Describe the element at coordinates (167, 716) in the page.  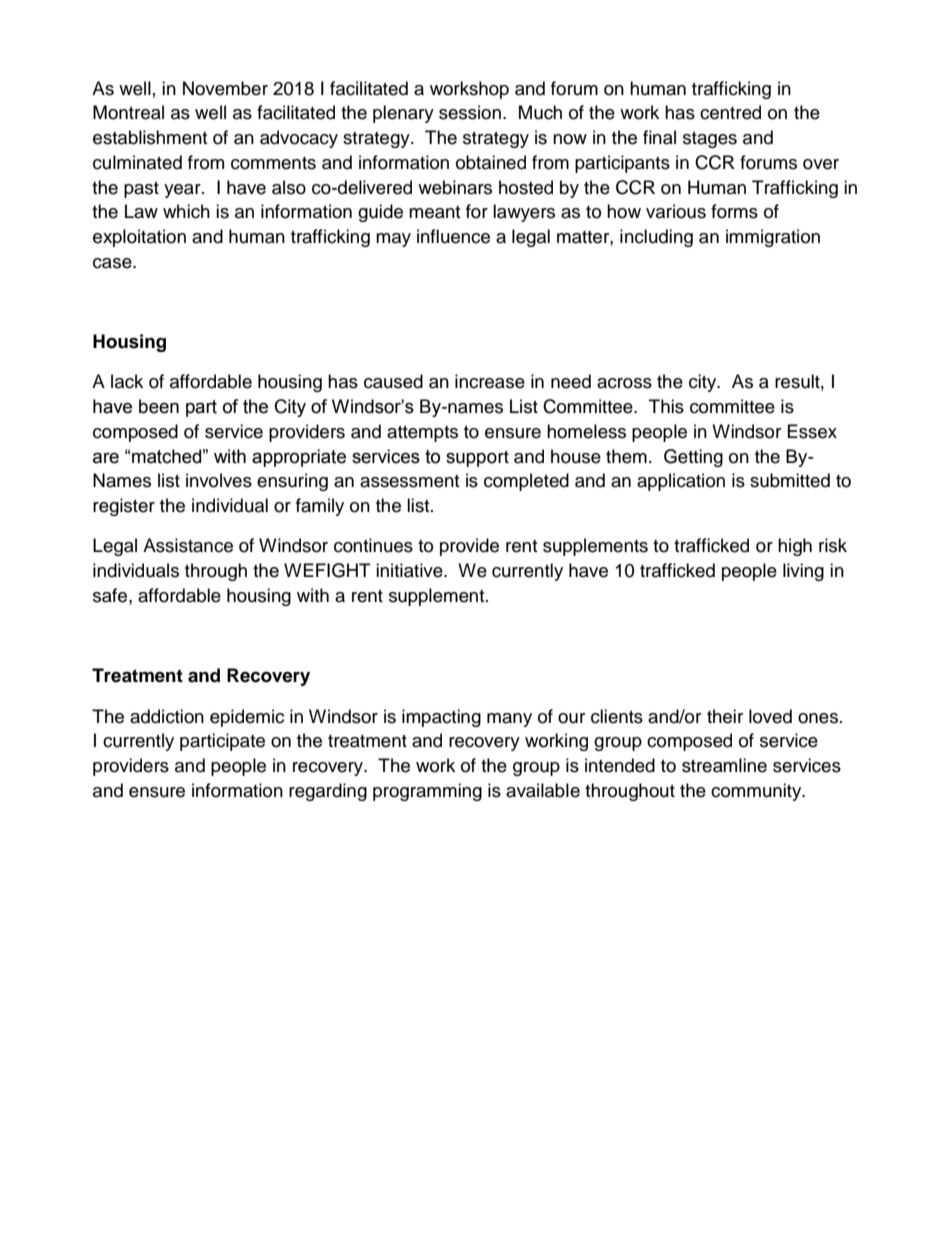
I see `addiction` at that location.
